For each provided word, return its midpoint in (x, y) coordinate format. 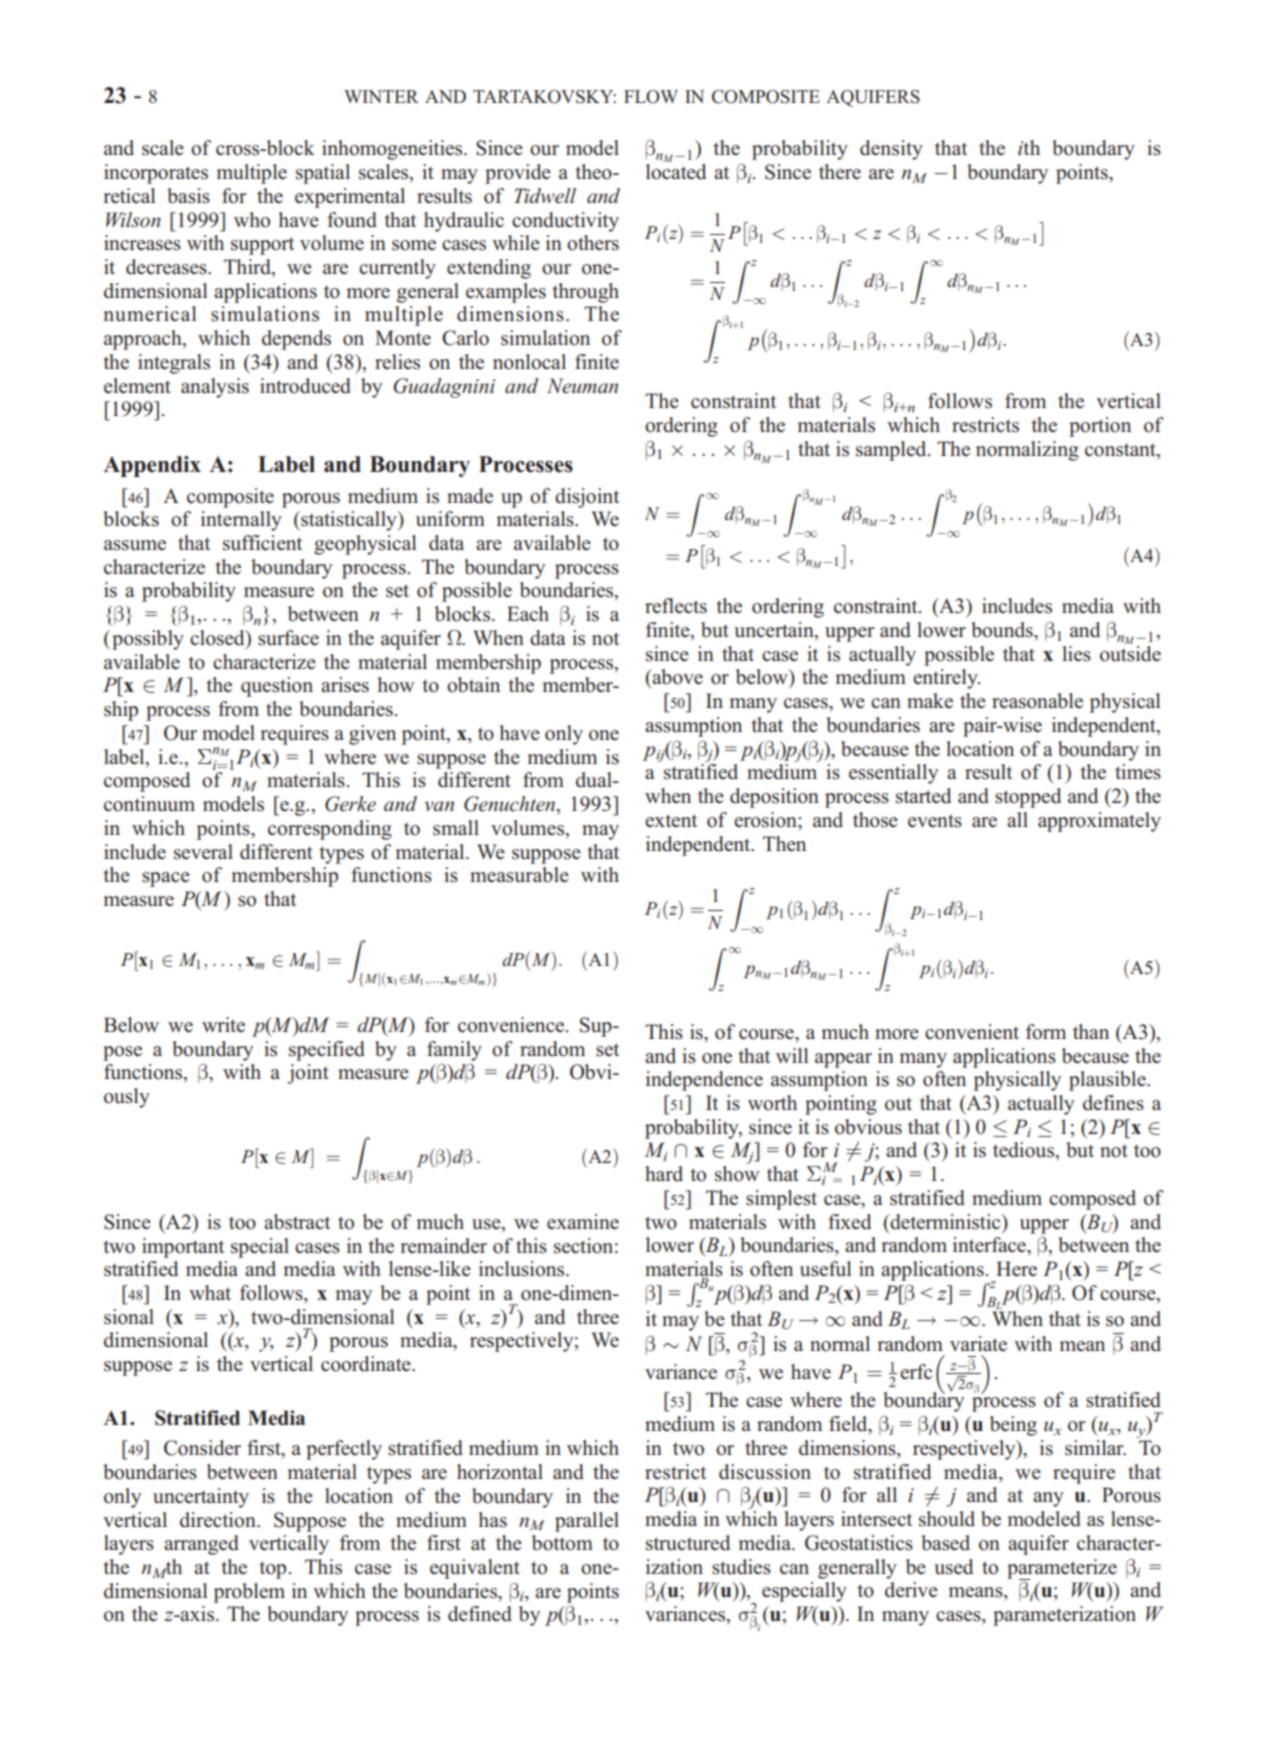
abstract (297, 1222)
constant (1121, 450)
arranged (201, 1545)
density (891, 150)
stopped (1028, 798)
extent (671, 820)
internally (241, 521)
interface (990, 1245)
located (676, 172)
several (203, 852)
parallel (587, 1522)
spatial (323, 174)
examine (583, 1222)
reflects (676, 606)
